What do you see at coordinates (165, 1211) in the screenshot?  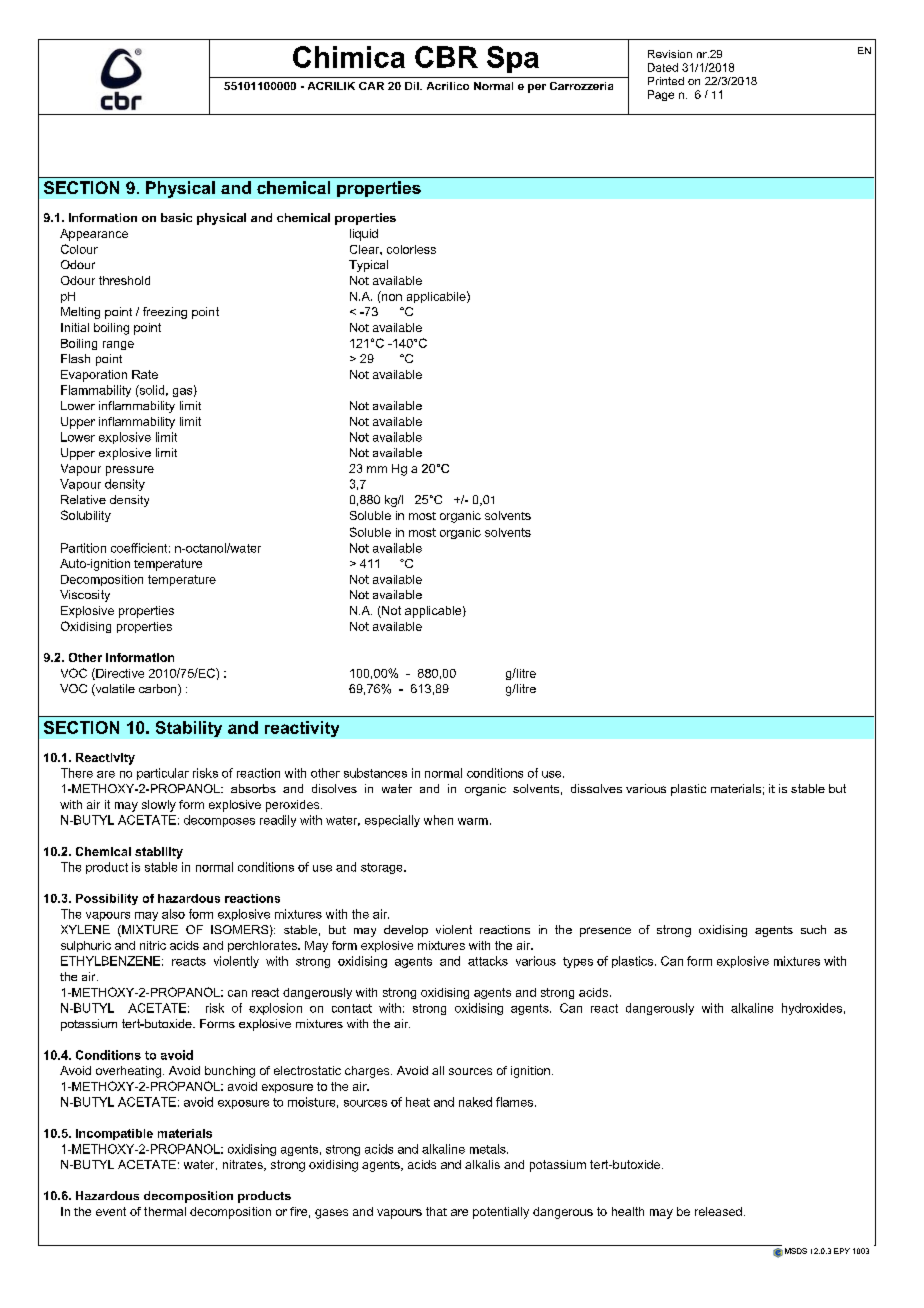 I see `thermal` at bounding box center [165, 1211].
